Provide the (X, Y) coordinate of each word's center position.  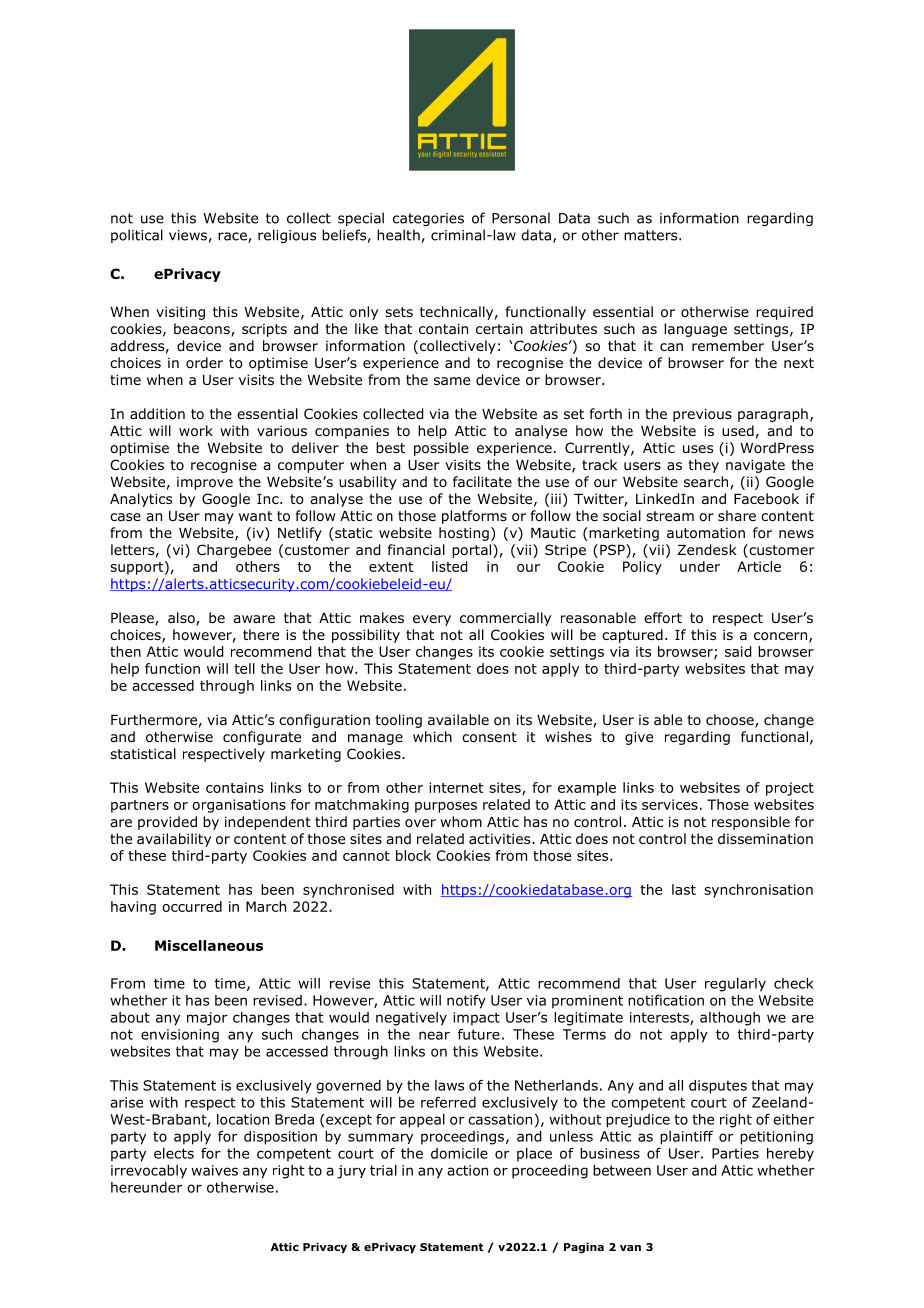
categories (428, 219)
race (233, 237)
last (684, 889)
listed (449, 566)
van (630, 1248)
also (182, 619)
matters (652, 235)
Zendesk (707, 550)
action (467, 1170)
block (413, 855)
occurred (192, 906)
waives (214, 1170)
